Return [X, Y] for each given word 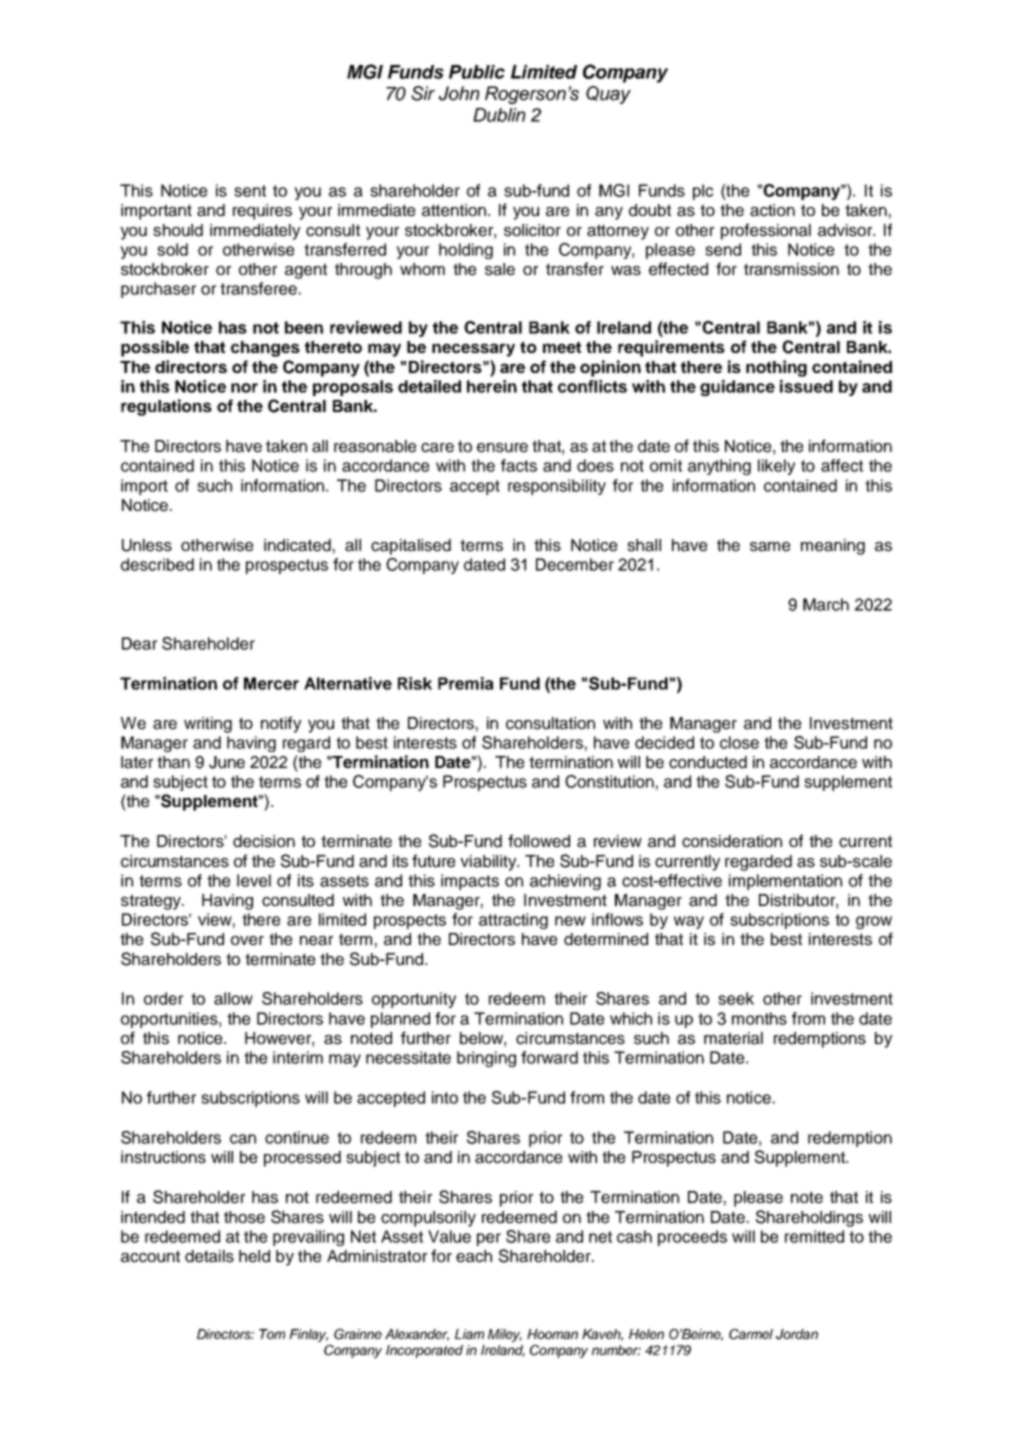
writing [208, 725]
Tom [272, 1334]
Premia [466, 683]
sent [250, 191]
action [772, 210]
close [739, 742]
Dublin [499, 115]
